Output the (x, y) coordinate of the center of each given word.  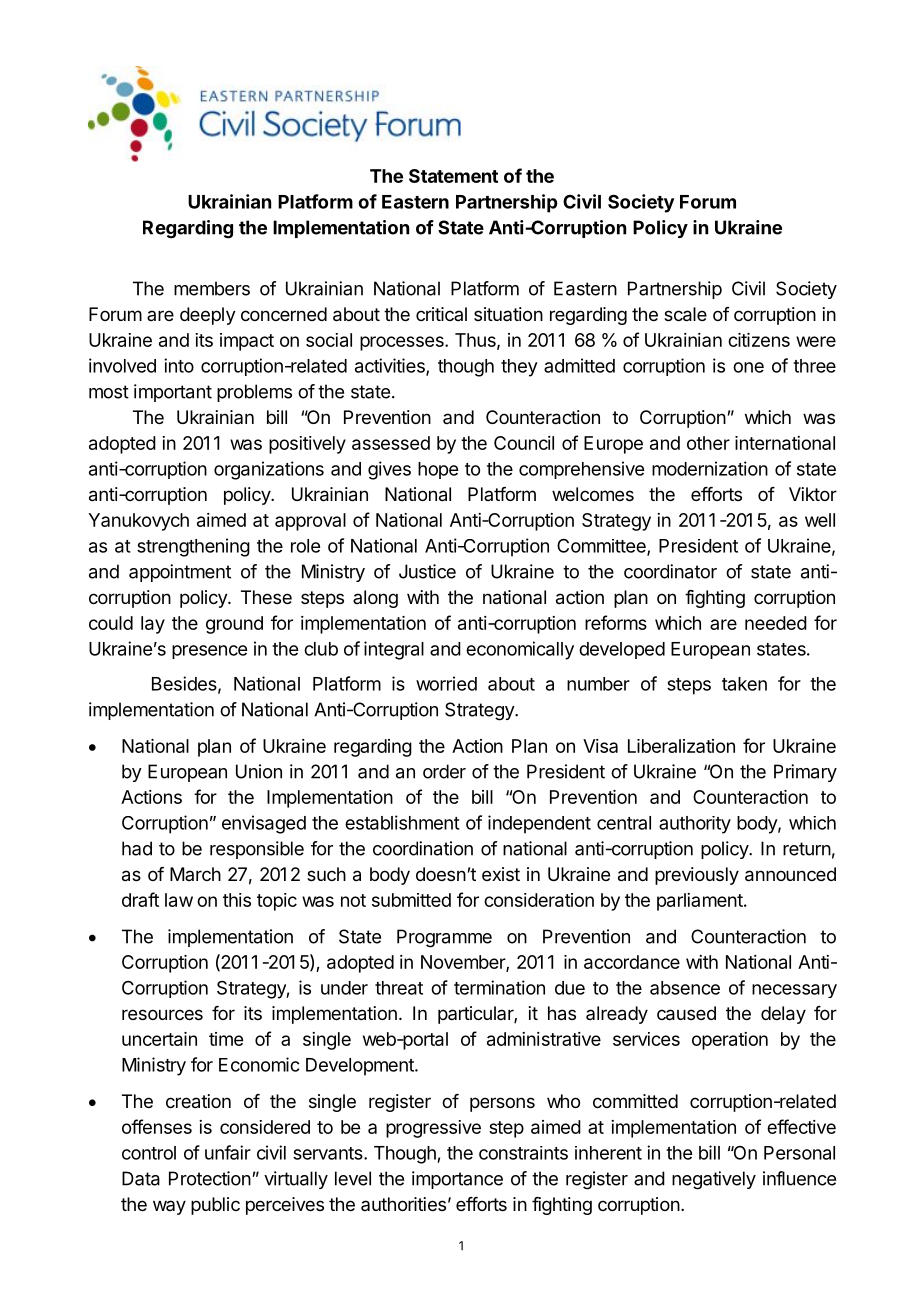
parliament (700, 902)
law (179, 900)
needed (776, 623)
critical (441, 314)
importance (457, 1180)
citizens (759, 340)
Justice (427, 571)
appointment (180, 573)
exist (501, 874)
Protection (210, 1178)
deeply (208, 316)
